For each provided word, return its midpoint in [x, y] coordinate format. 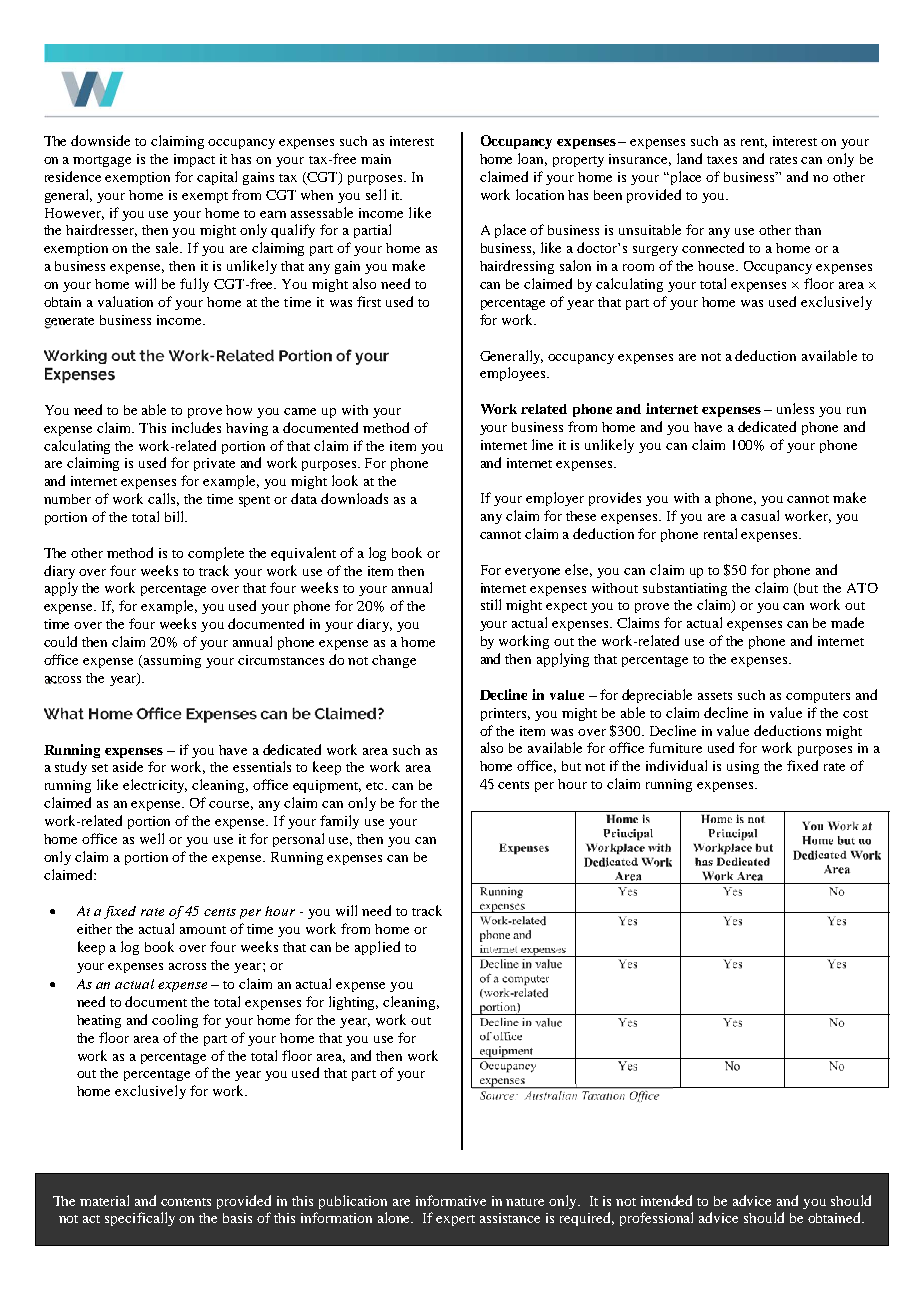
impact [194, 160]
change [394, 661]
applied [377, 948]
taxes [722, 160]
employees [514, 374]
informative [451, 1200]
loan [532, 159]
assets [715, 696]
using [743, 767]
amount [203, 930]
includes [196, 427]
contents [186, 1202]
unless [795, 408]
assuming [171, 661]
